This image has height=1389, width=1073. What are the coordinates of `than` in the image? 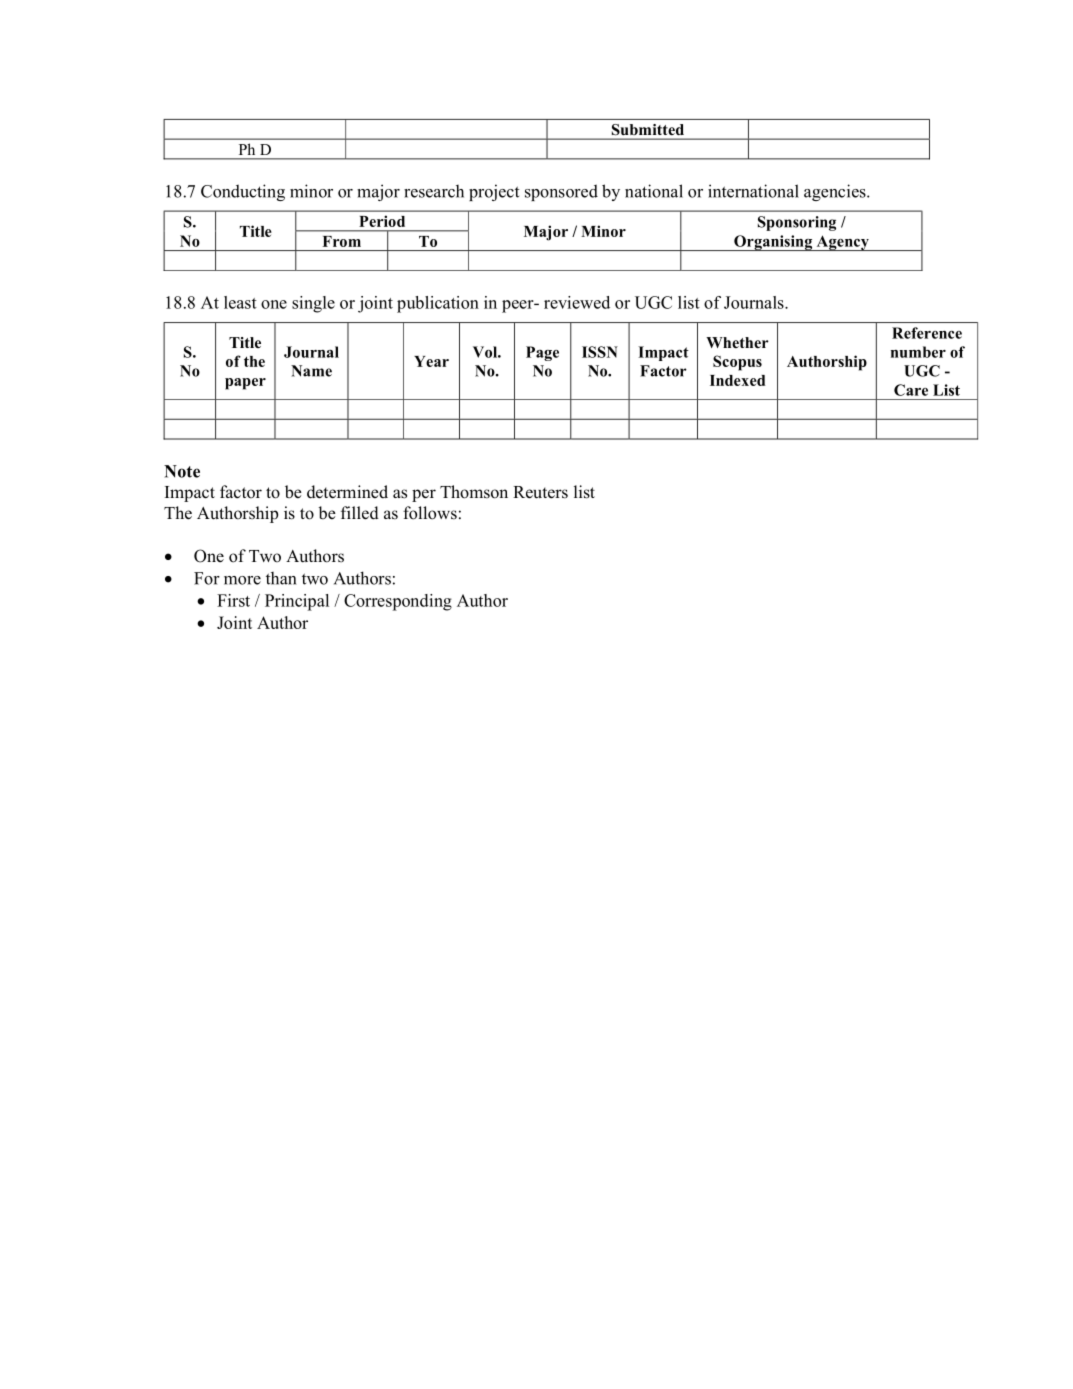 It's located at (281, 578).
